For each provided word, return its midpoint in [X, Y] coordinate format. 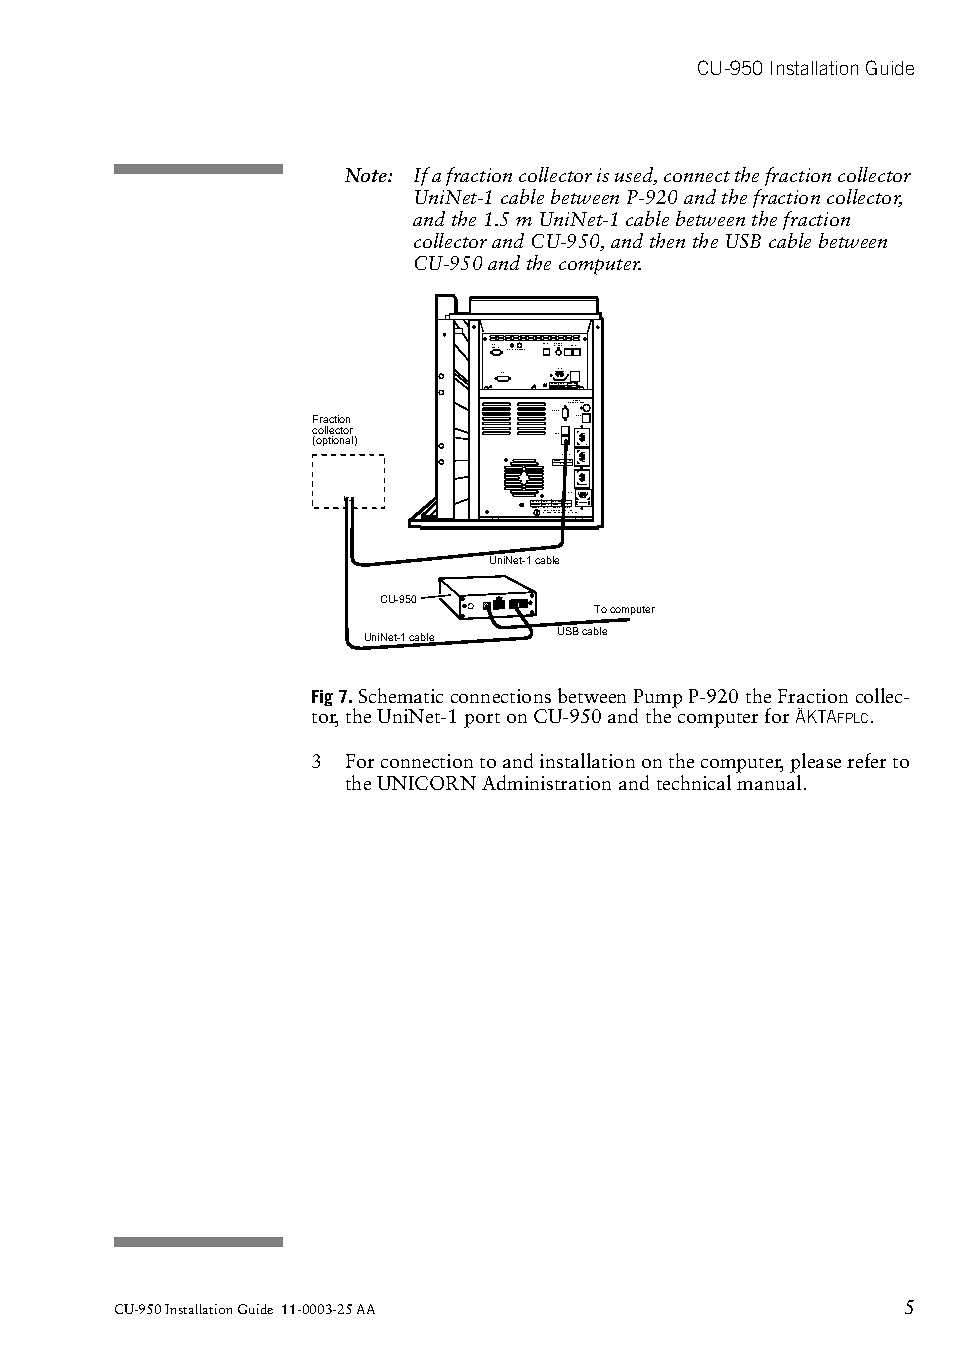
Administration [546, 782]
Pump [658, 700]
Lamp [502, 374]
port [482, 720]
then [667, 240]
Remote [555, 410]
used [635, 176]
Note [367, 175]
